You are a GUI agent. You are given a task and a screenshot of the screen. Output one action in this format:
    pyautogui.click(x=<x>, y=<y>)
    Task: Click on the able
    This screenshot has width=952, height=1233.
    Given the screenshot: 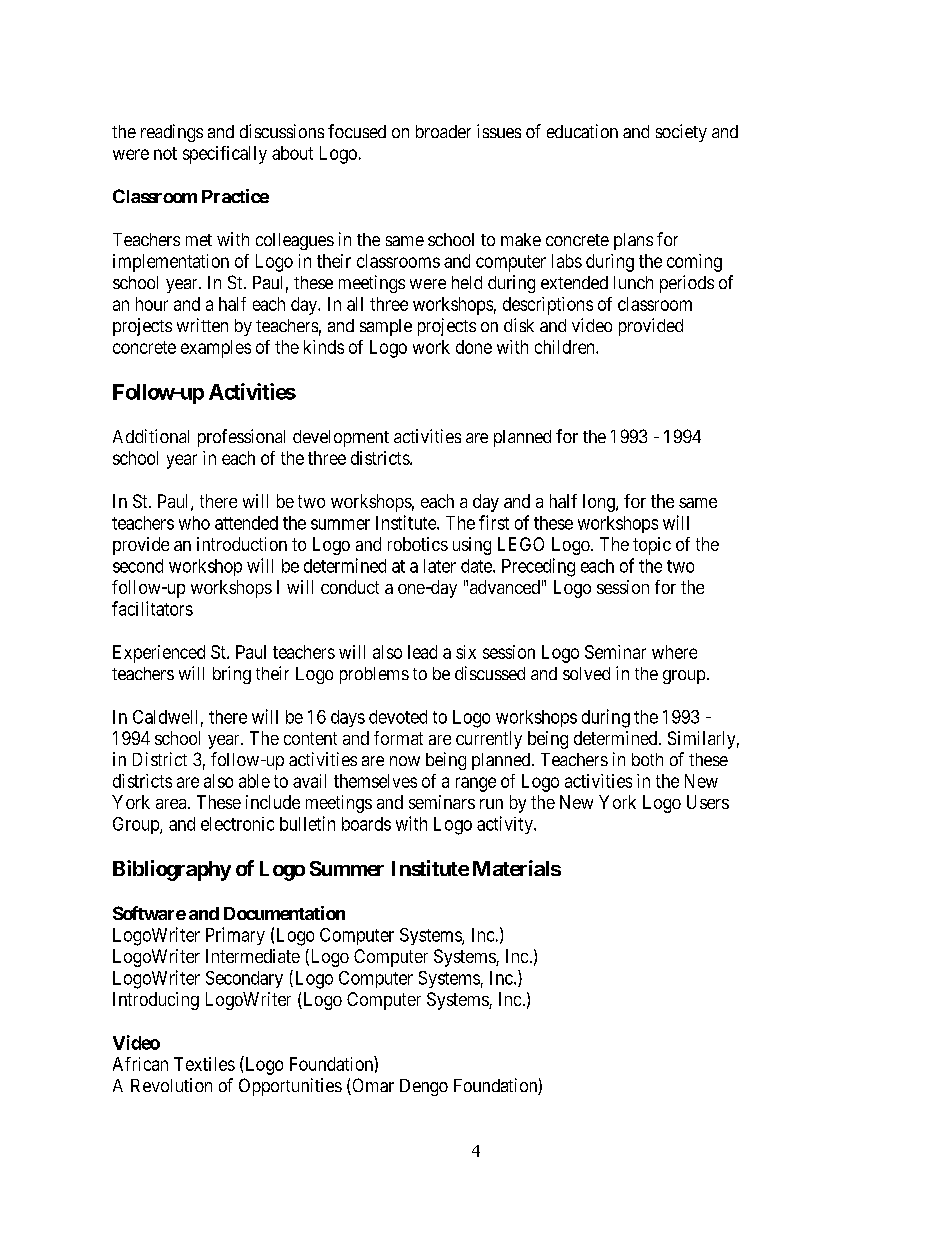 What is the action you would take?
    pyautogui.click(x=254, y=781)
